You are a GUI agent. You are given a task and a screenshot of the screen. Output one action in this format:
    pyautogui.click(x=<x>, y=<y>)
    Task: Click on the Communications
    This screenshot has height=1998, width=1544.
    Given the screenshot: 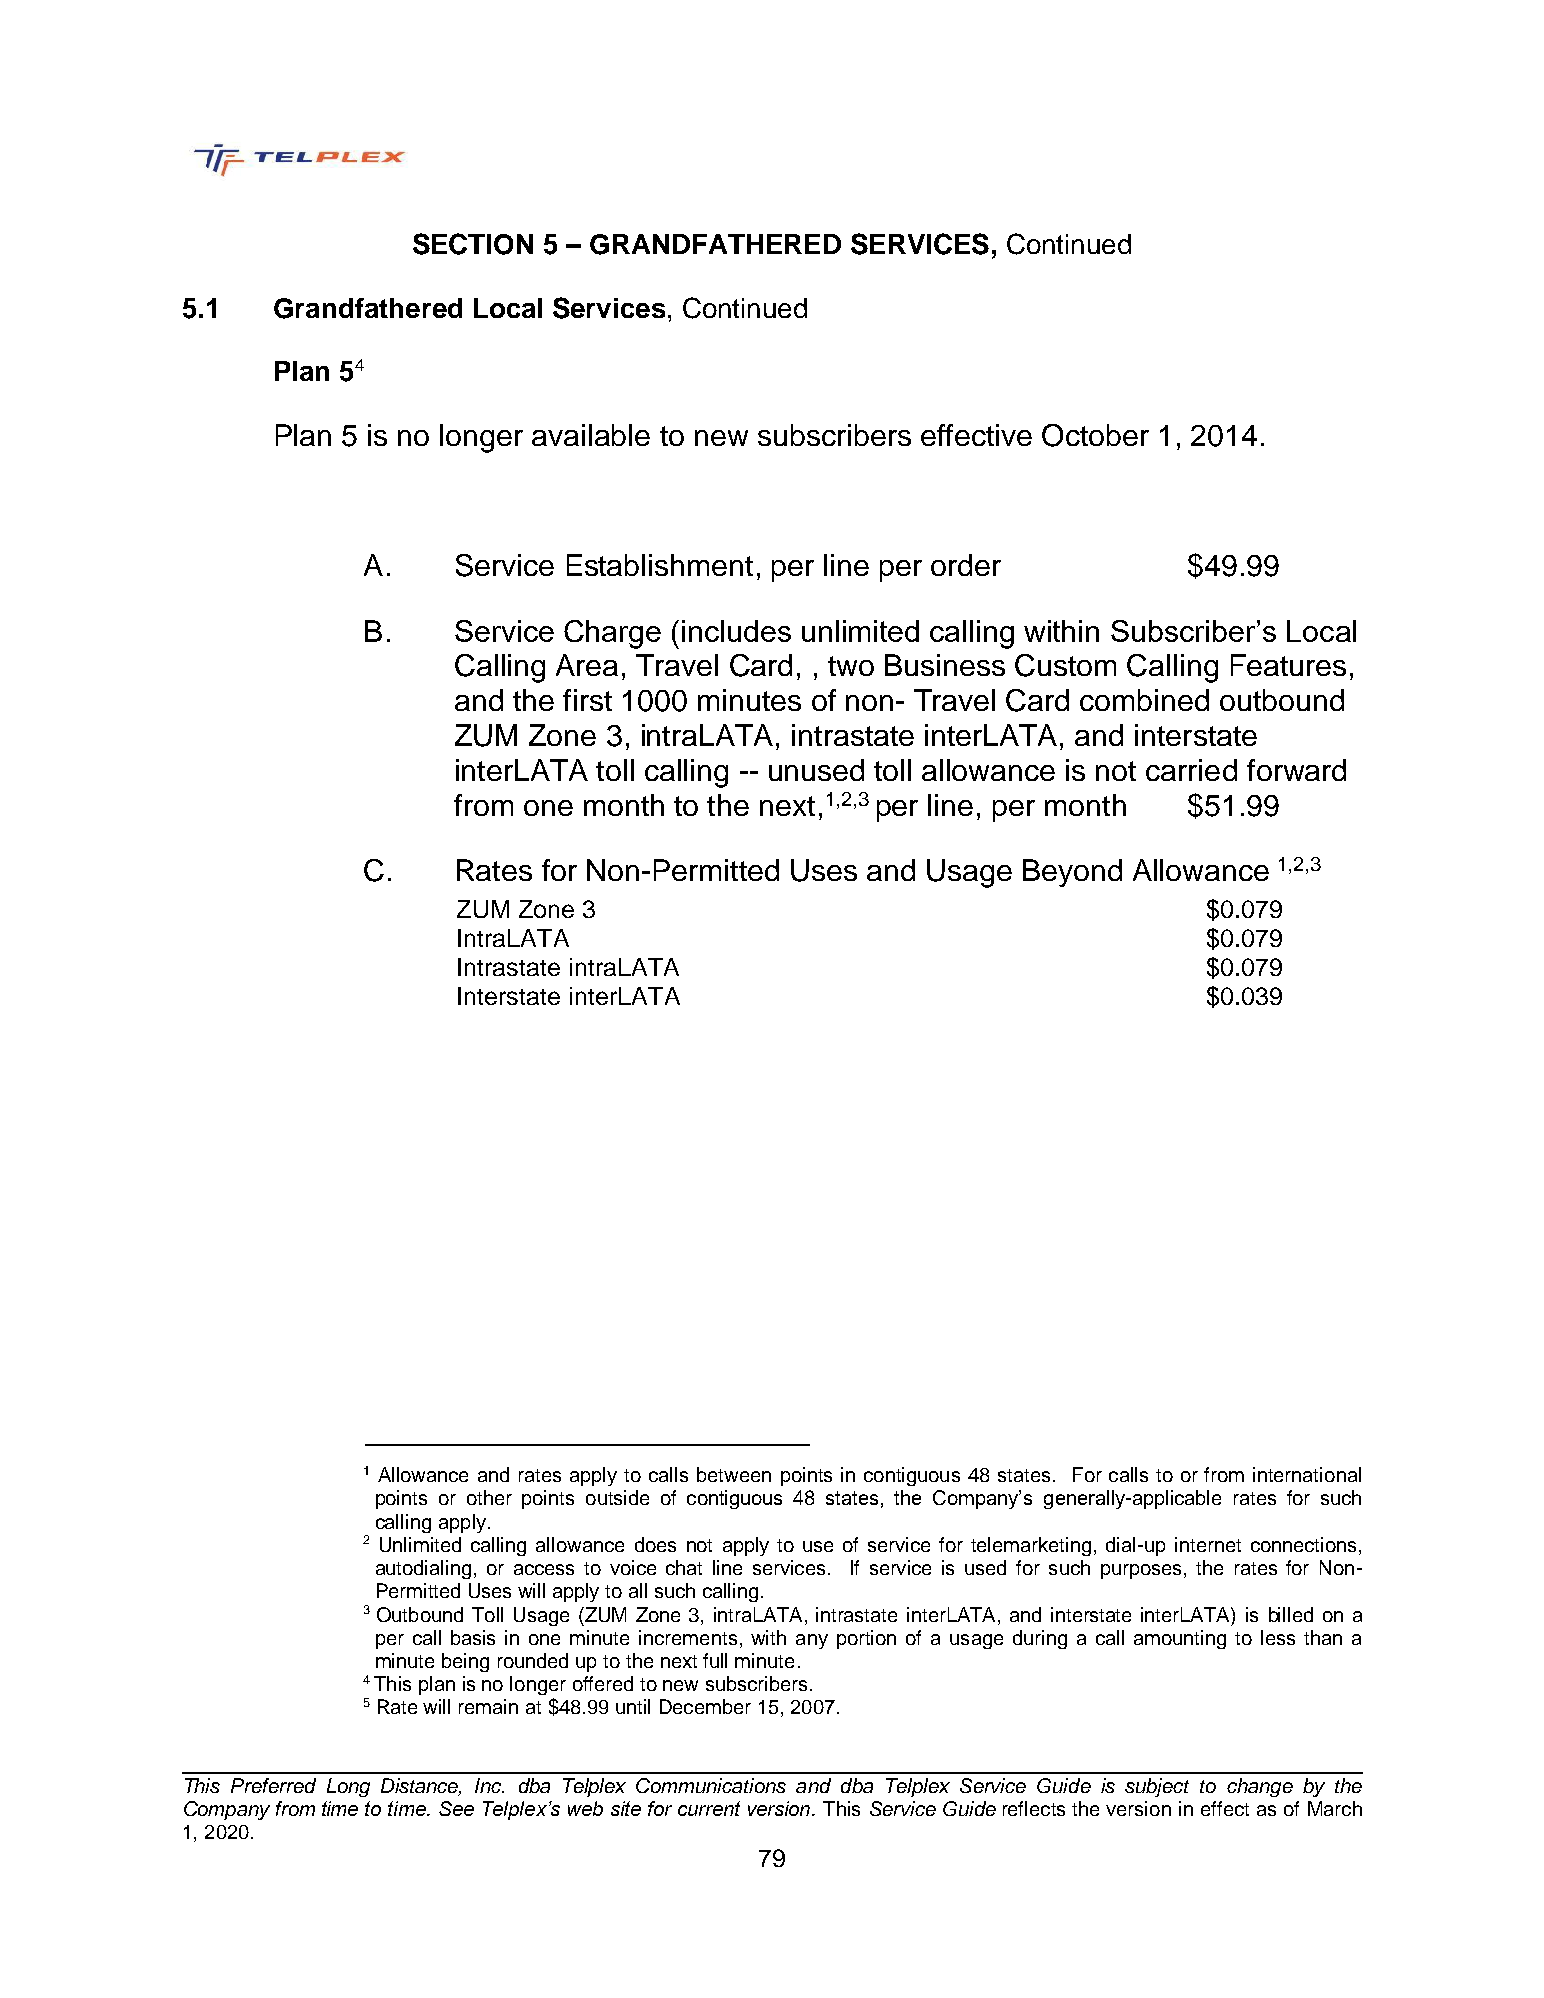 What is the action you would take?
    pyautogui.click(x=711, y=1785)
